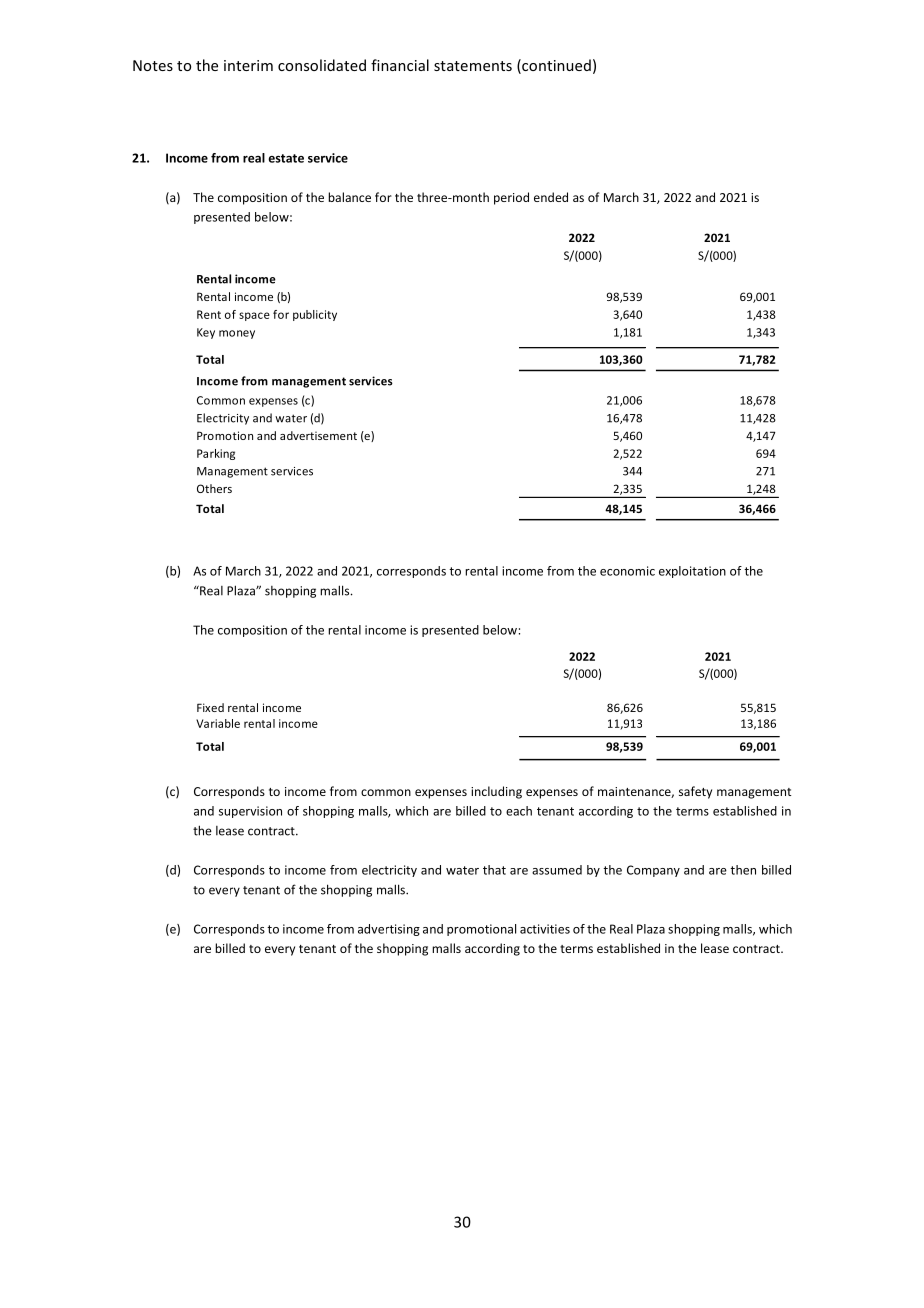 The height and width of the image is (1308, 924). What do you see at coordinates (254, 316) in the image?
I see `space` at bounding box center [254, 316].
